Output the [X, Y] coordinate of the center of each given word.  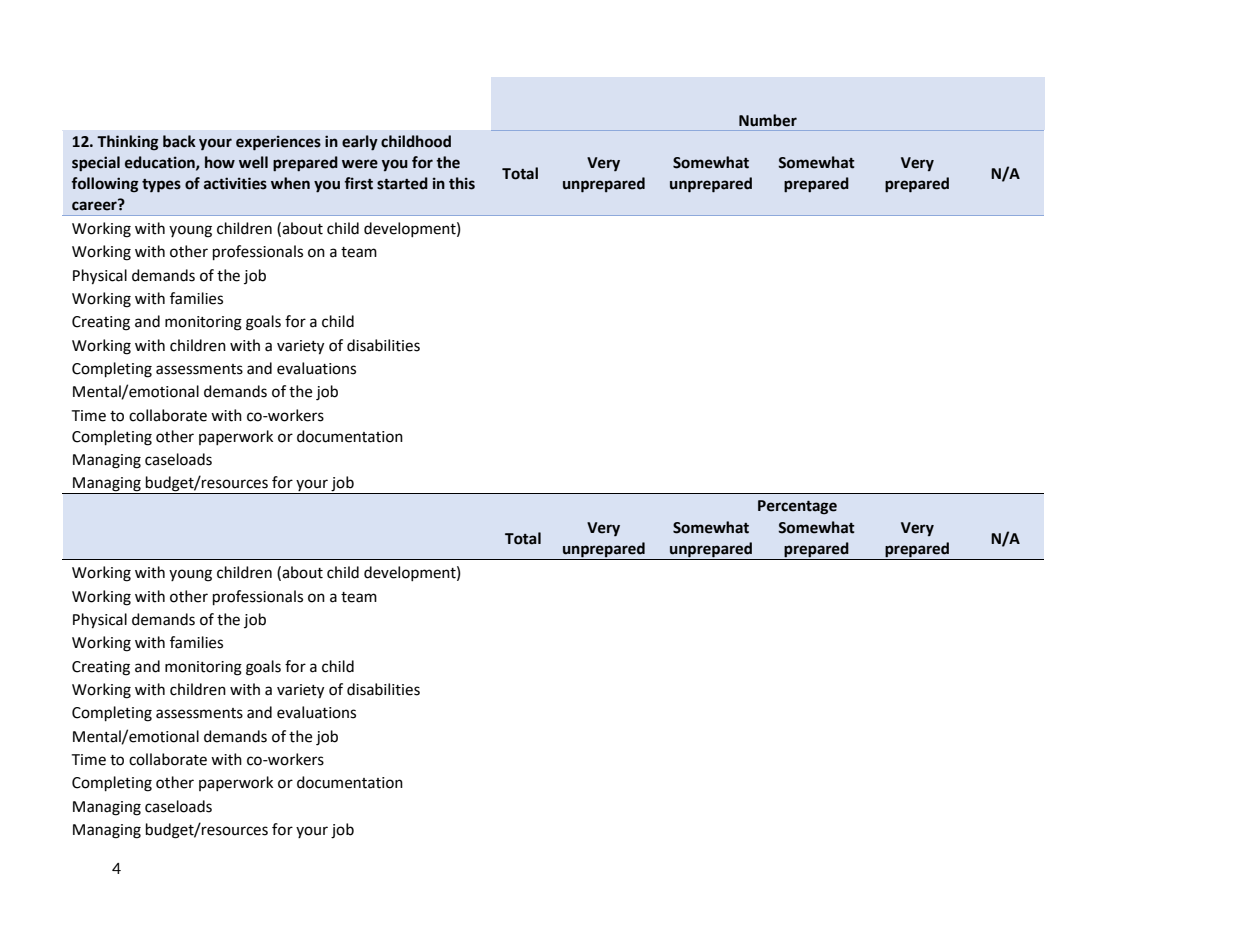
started [402, 183]
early [360, 143]
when [290, 183]
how [220, 162]
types [161, 186]
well [253, 162]
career [95, 205]
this [462, 183]
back [179, 141]
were [360, 164]
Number [768, 120]
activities [235, 183]
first [358, 183]
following [105, 185]
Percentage [797, 507]
